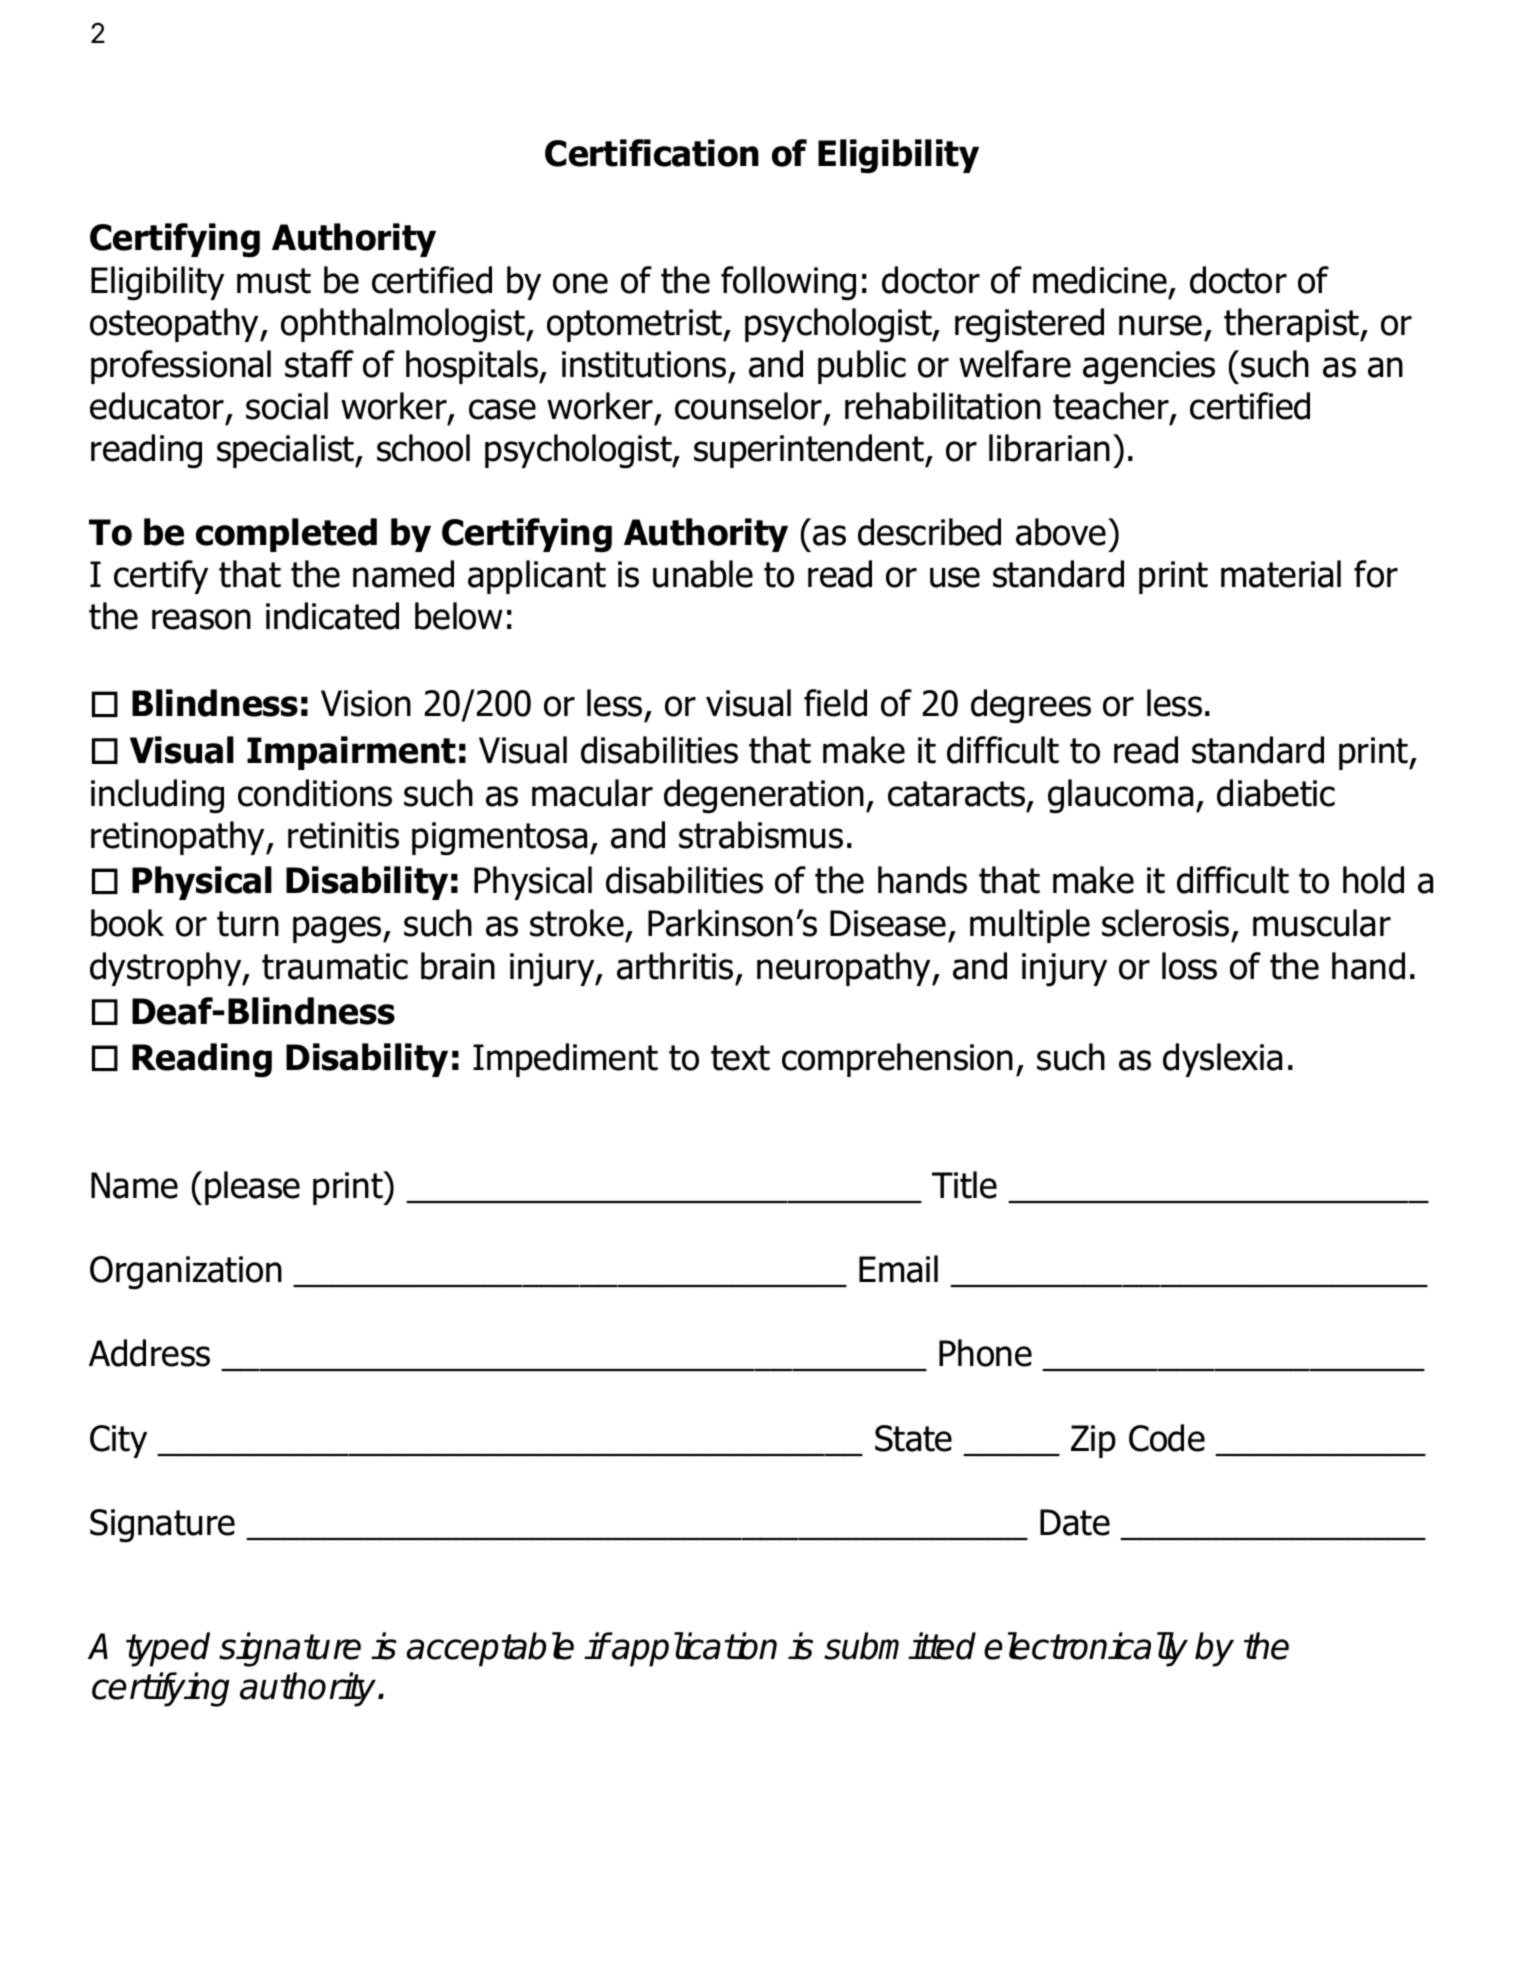 The image size is (1524, 1973). What do you see at coordinates (900, 1646) in the screenshot?
I see `submitted` at bounding box center [900, 1646].
